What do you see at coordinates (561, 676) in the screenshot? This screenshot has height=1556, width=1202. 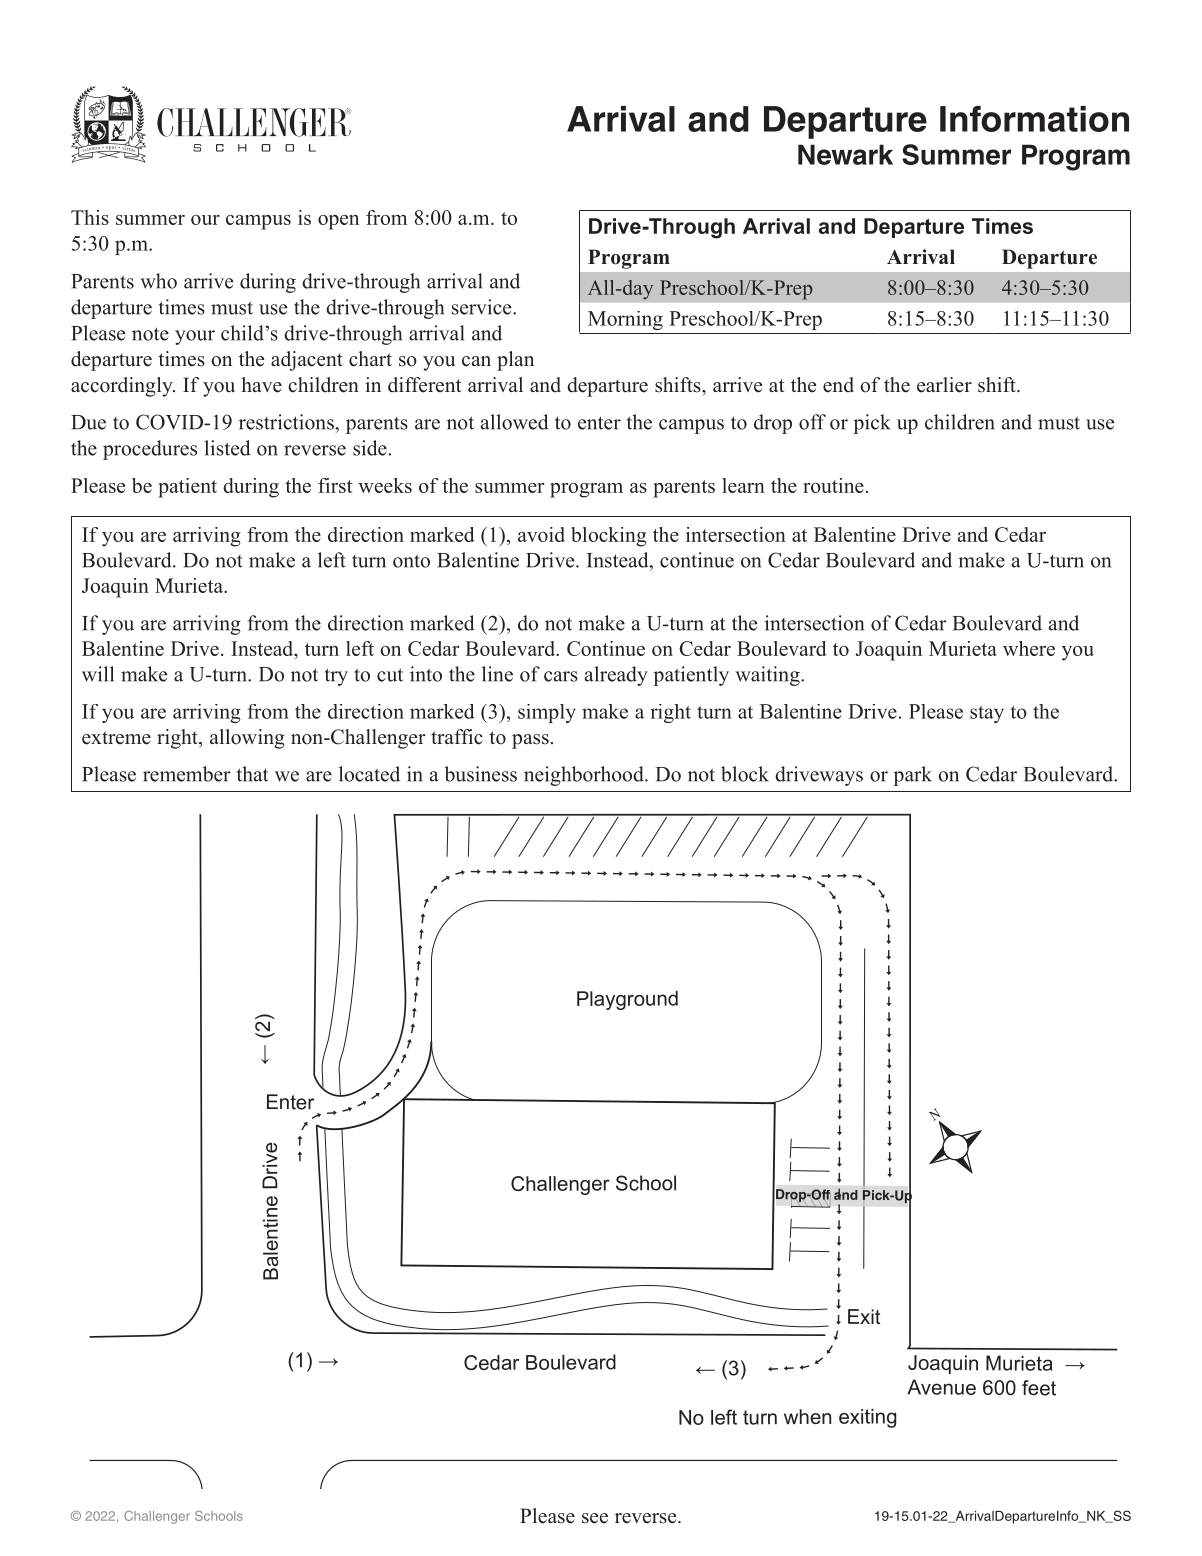 I see `cars` at bounding box center [561, 676].
